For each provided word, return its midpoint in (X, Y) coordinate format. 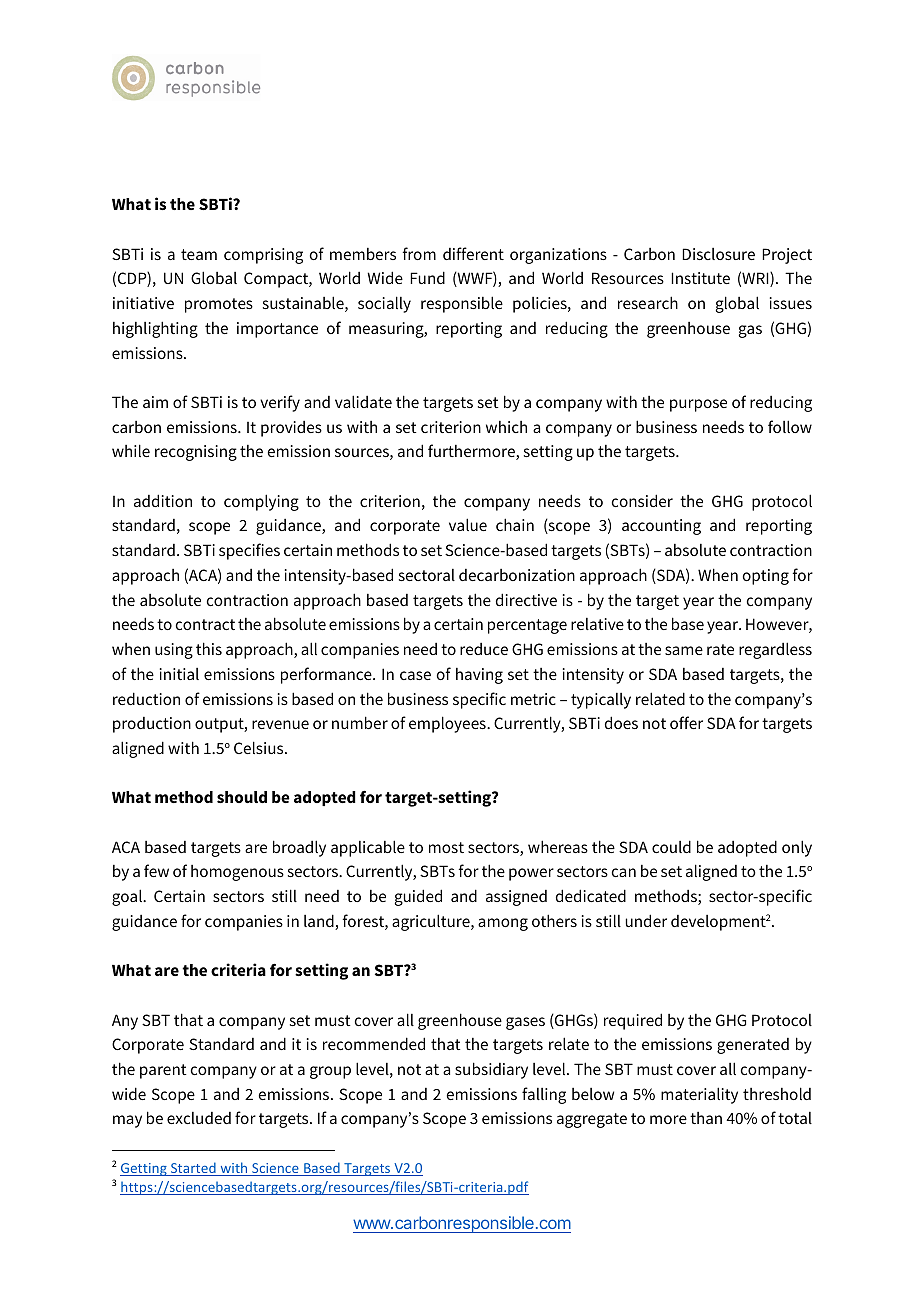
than (706, 1118)
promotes (219, 305)
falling (544, 1095)
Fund (427, 277)
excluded (199, 1118)
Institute (700, 278)
